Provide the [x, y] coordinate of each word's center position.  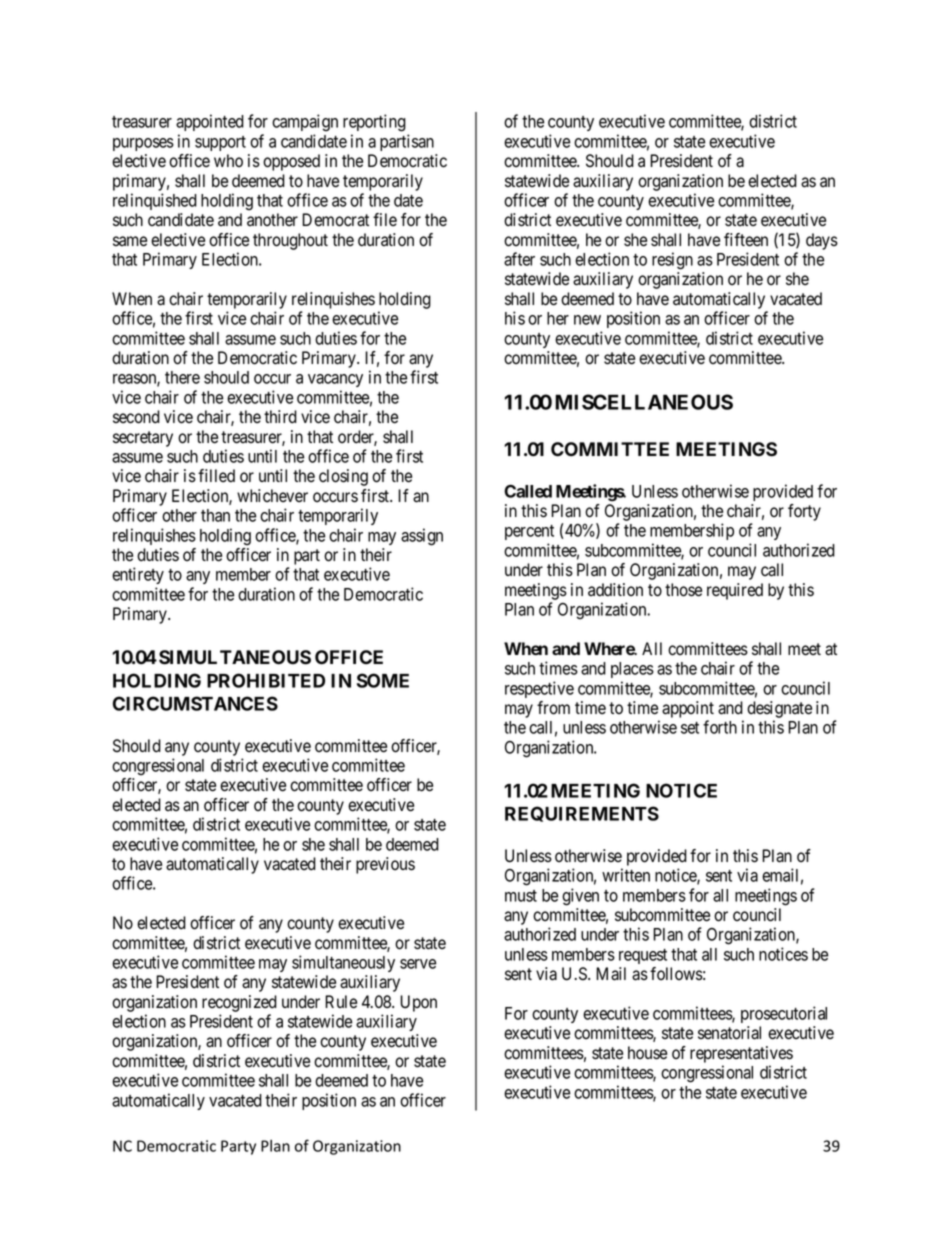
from [553, 708]
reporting [374, 123]
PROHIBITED [266, 680]
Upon [418, 1003]
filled [216, 476]
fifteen [746, 240]
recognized [239, 1003]
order [357, 438]
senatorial [729, 1033]
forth [720, 727]
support [220, 143]
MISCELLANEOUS [644, 402]
